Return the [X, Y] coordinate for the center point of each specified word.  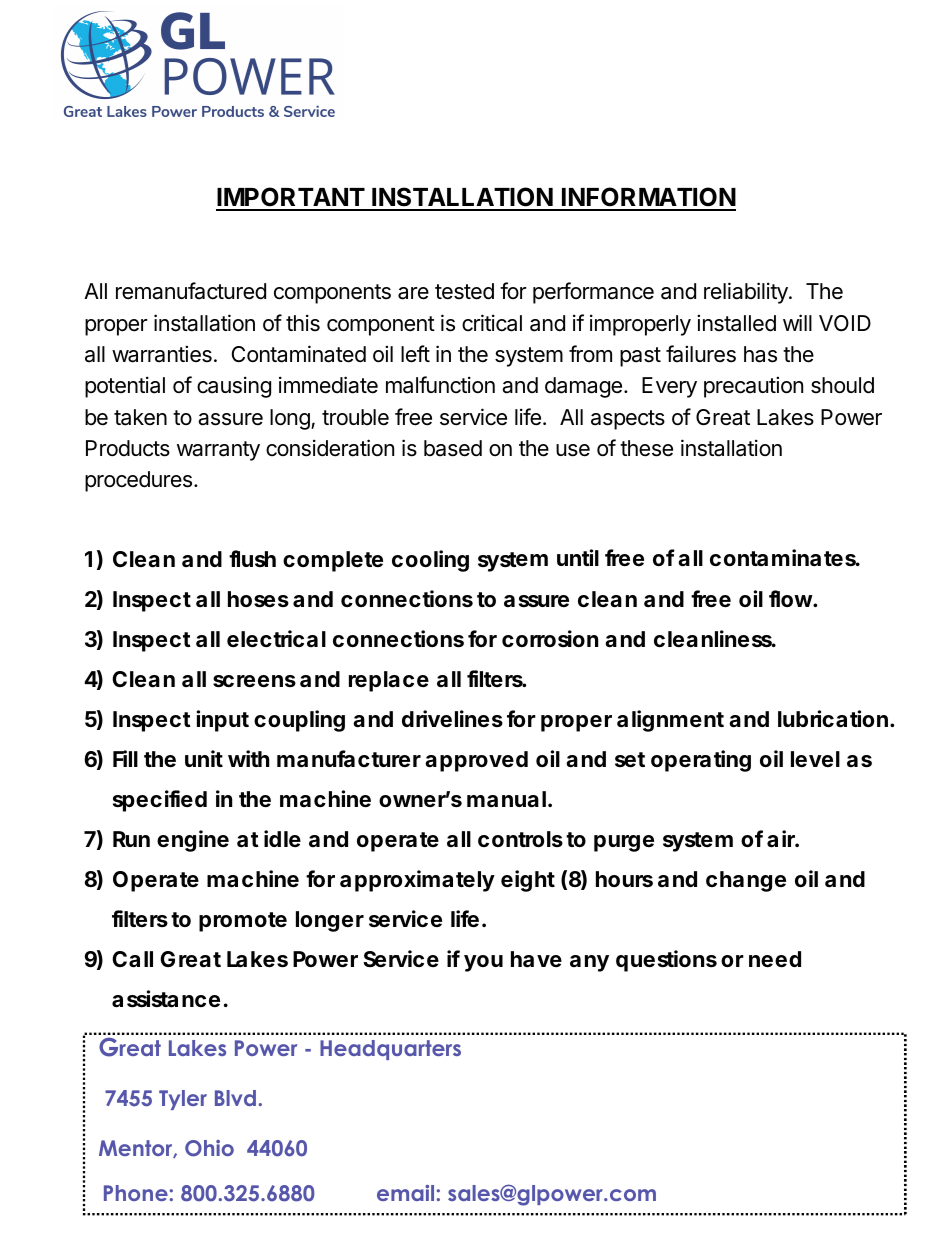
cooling [430, 561]
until [578, 557]
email [405, 1193]
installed [736, 323]
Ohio [209, 1148]
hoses [258, 599]
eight [528, 881]
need [775, 959]
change [746, 881]
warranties [162, 354]
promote [243, 922]
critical [492, 323]
